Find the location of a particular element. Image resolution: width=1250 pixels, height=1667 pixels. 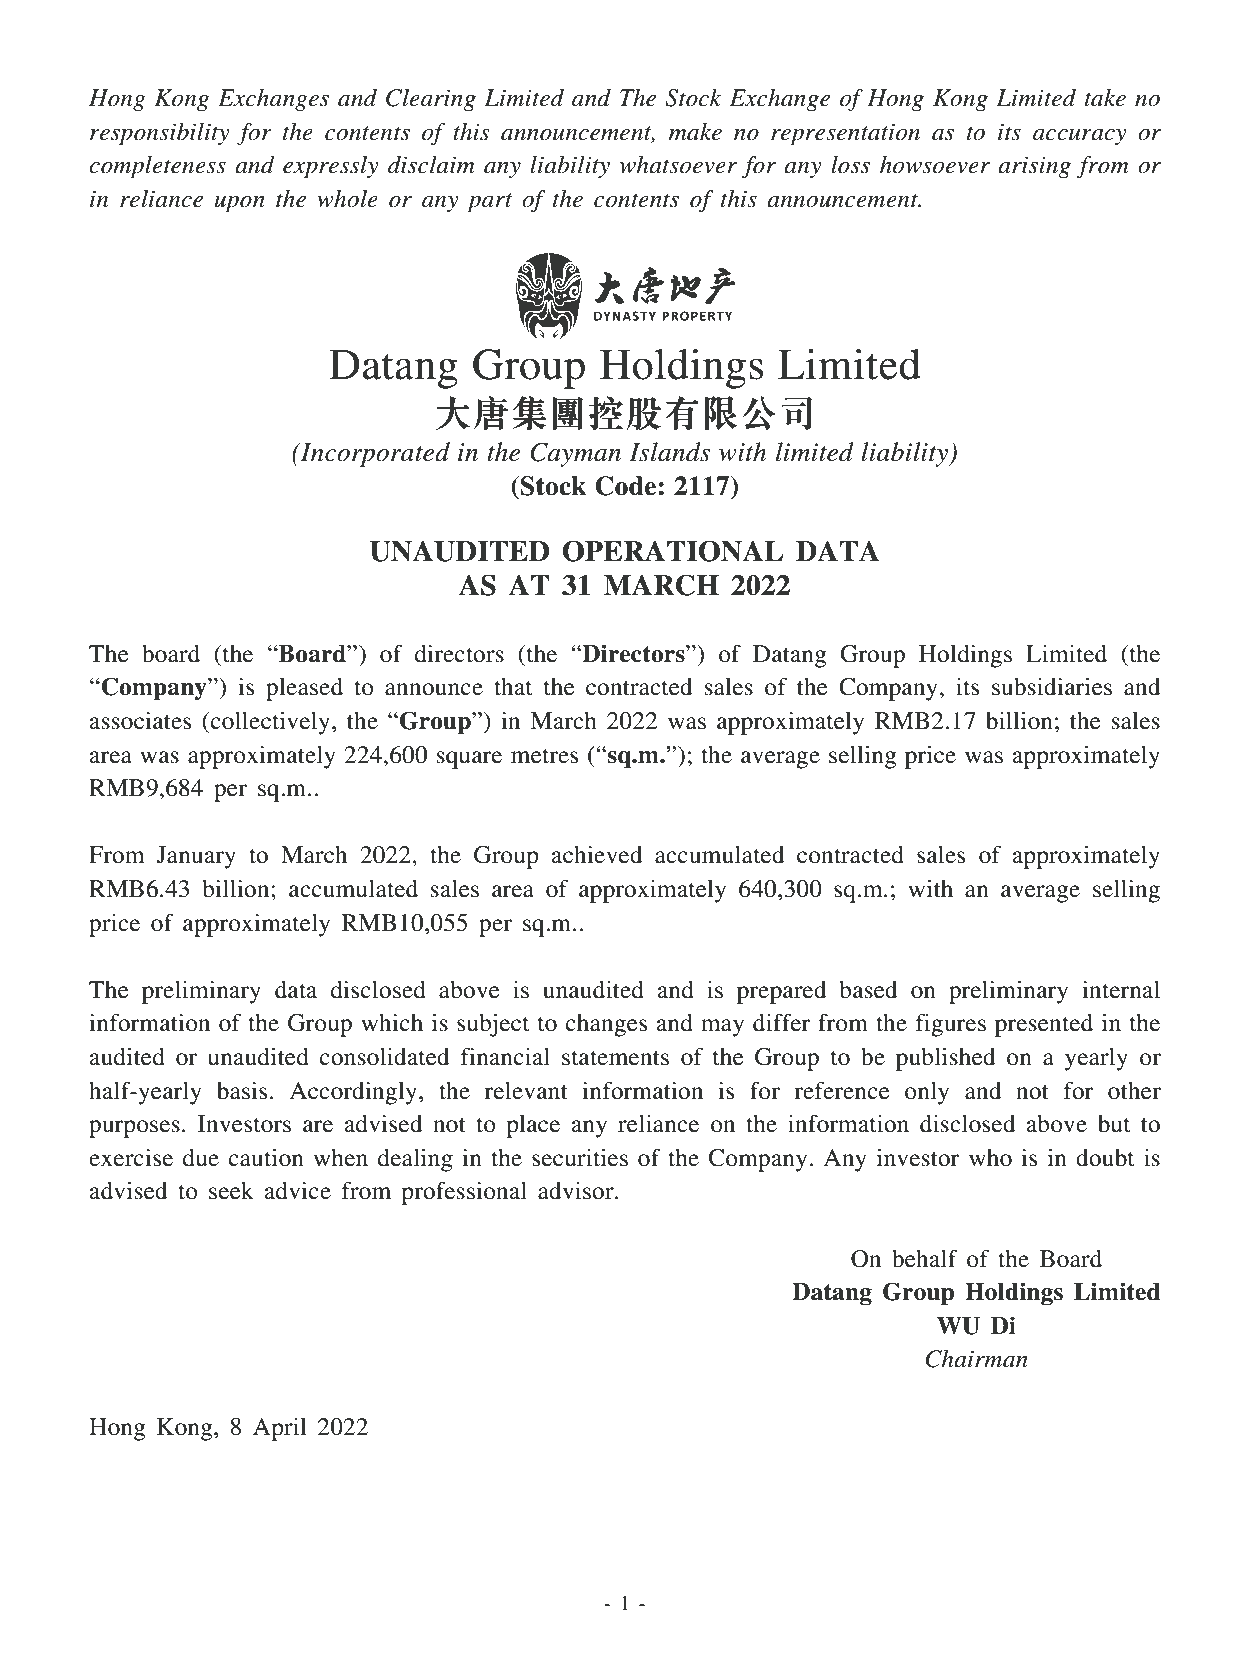

whatsoever is located at coordinates (678, 165).
